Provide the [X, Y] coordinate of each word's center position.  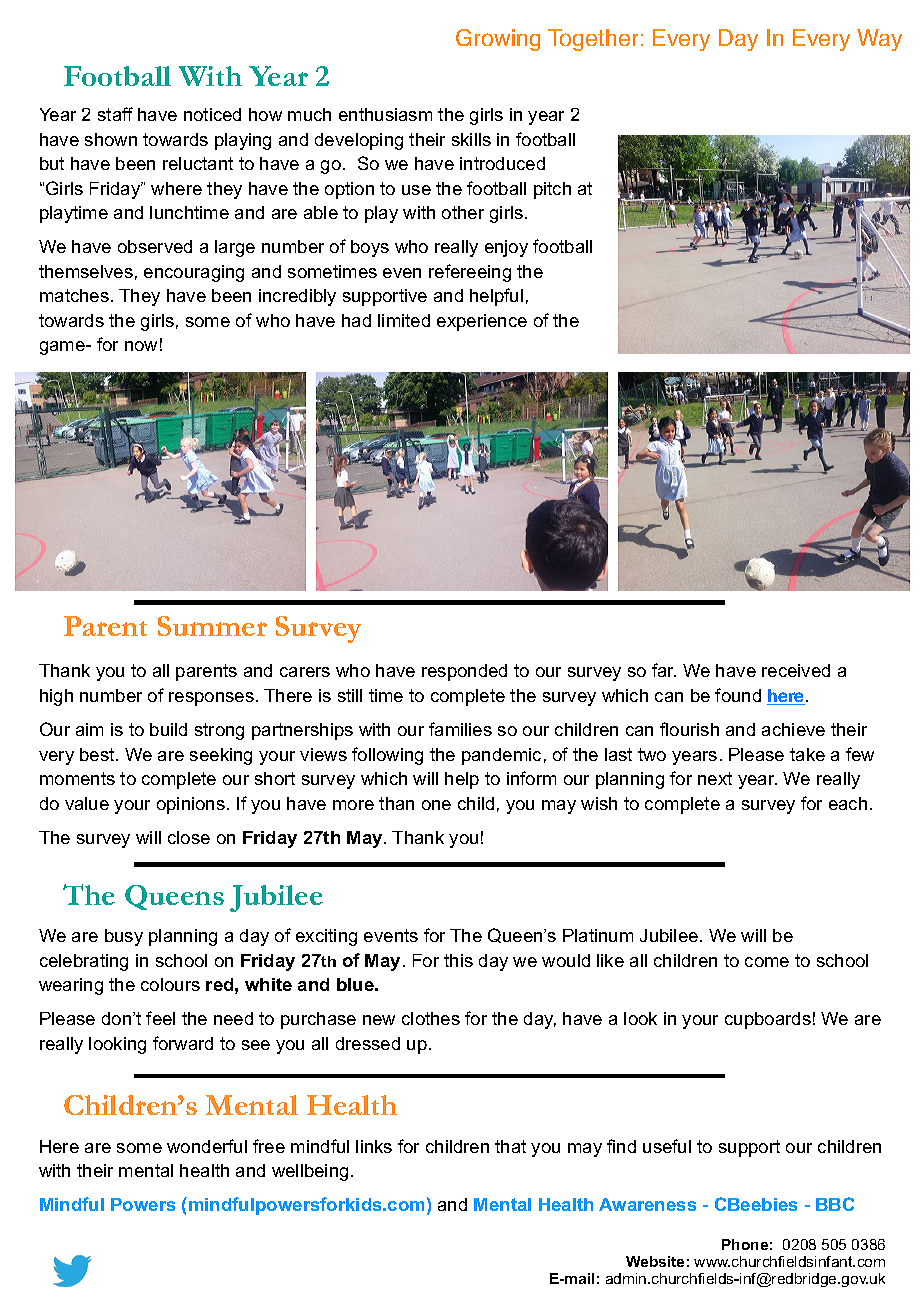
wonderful [207, 1146]
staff [115, 114]
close [189, 837]
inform [531, 778]
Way [879, 40]
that [510, 1146]
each [848, 803]
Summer [212, 626]
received [796, 670]
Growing [498, 40]
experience [482, 322]
